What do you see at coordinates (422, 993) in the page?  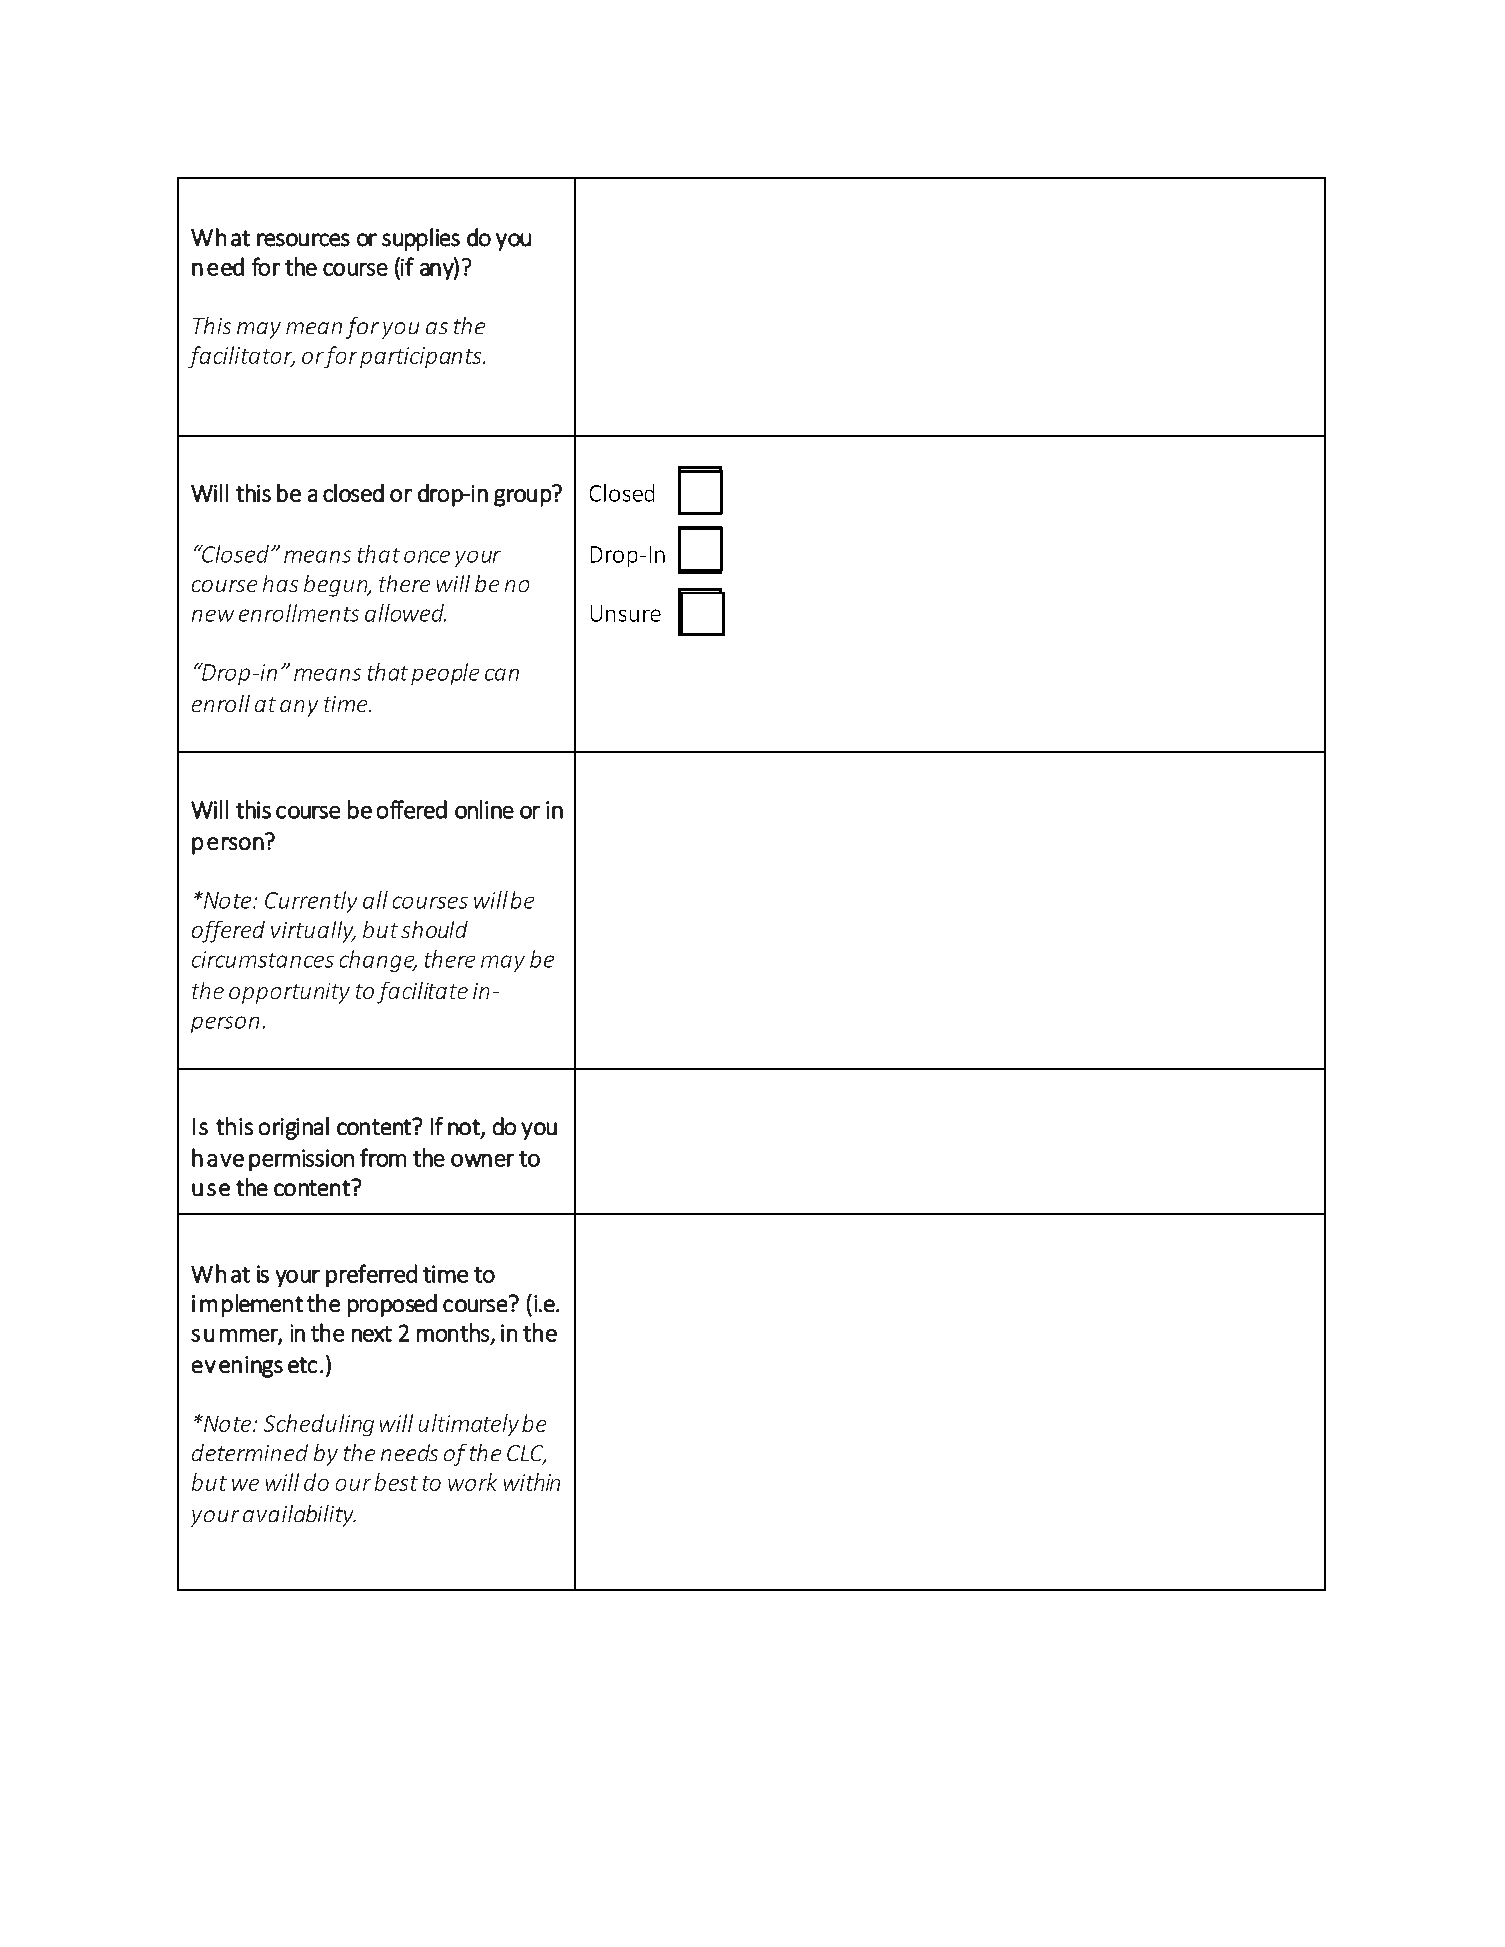 I see `facilitate` at bounding box center [422, 993].
